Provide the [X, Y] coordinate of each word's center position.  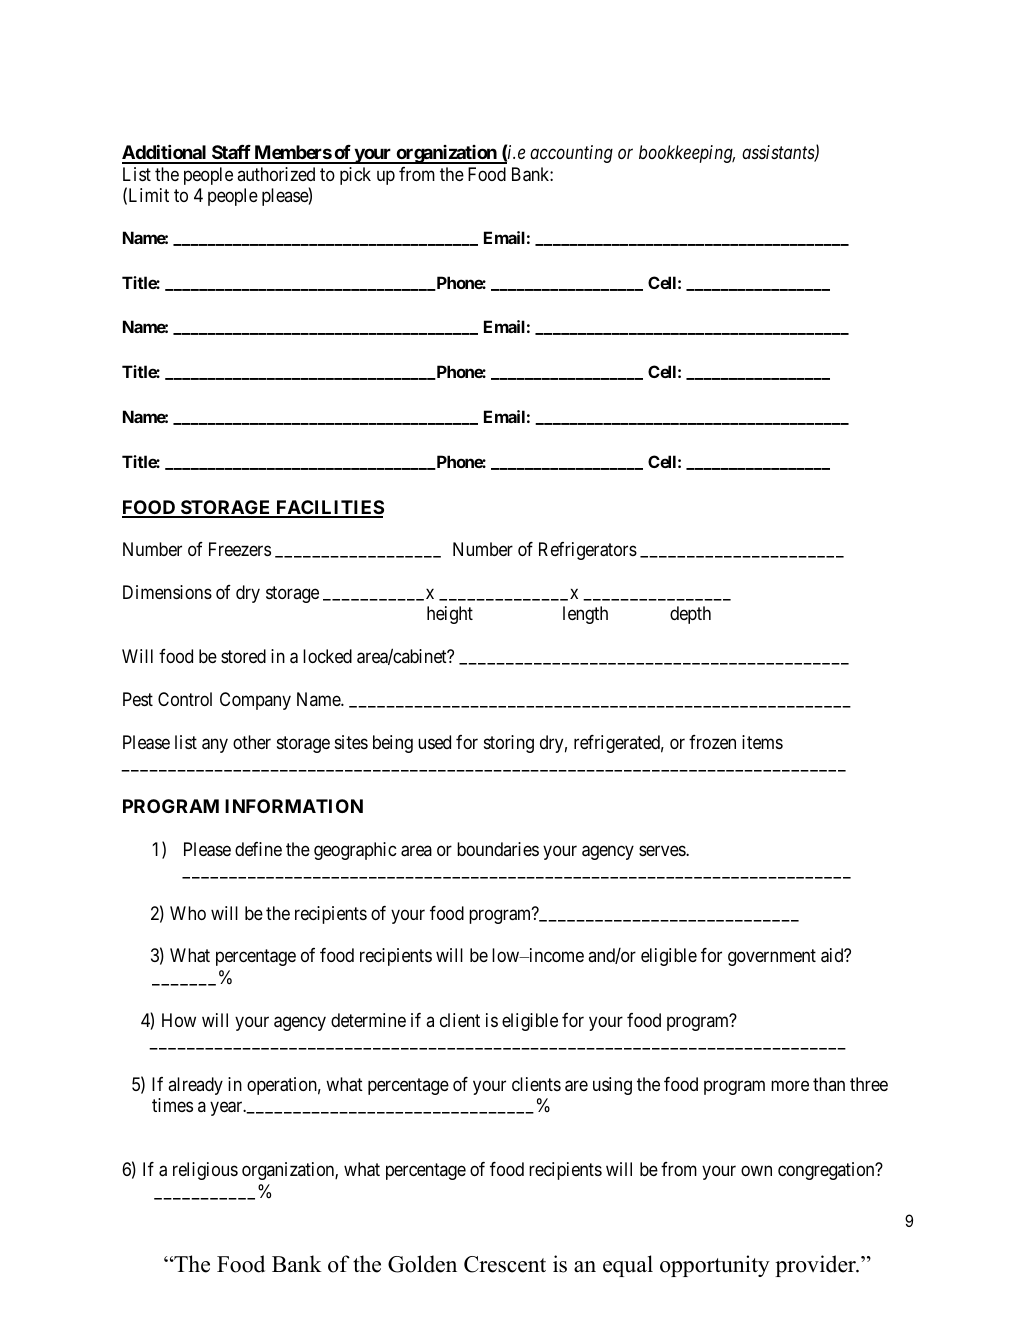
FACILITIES [329, 508]
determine [368, 1020]
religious [205, 1171]
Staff [231, 154]
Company [255, 701]
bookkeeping [687, 154]
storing [509, 744]
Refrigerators [588, 551]
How [179, 1020]
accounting [571, 154]
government [772, 958]
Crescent [505, 1264]
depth [690, 615]
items [762, 742]
